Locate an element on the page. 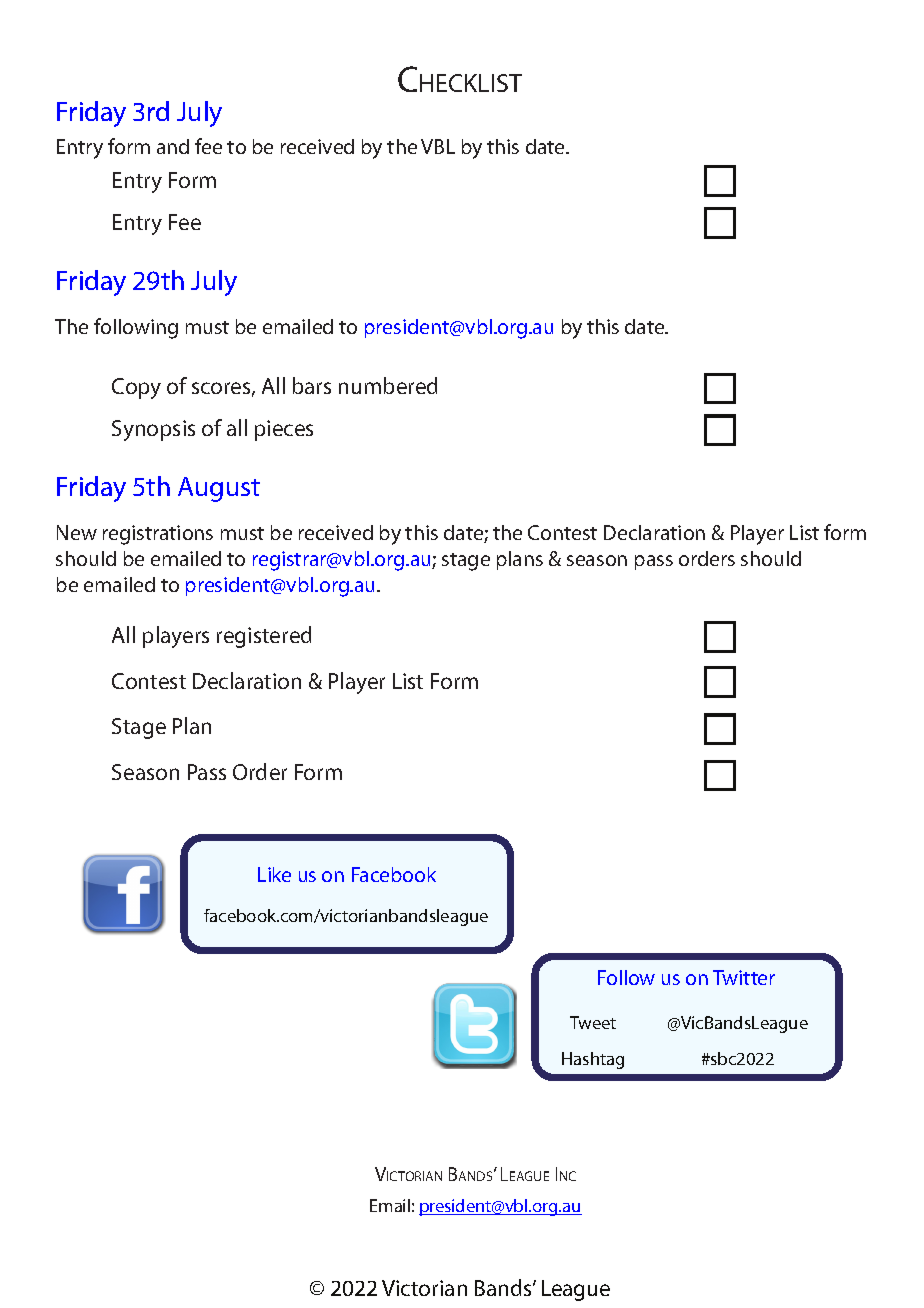 The width and height of the page is (924, 1308). numbered is located at coordinates (388, 385).
